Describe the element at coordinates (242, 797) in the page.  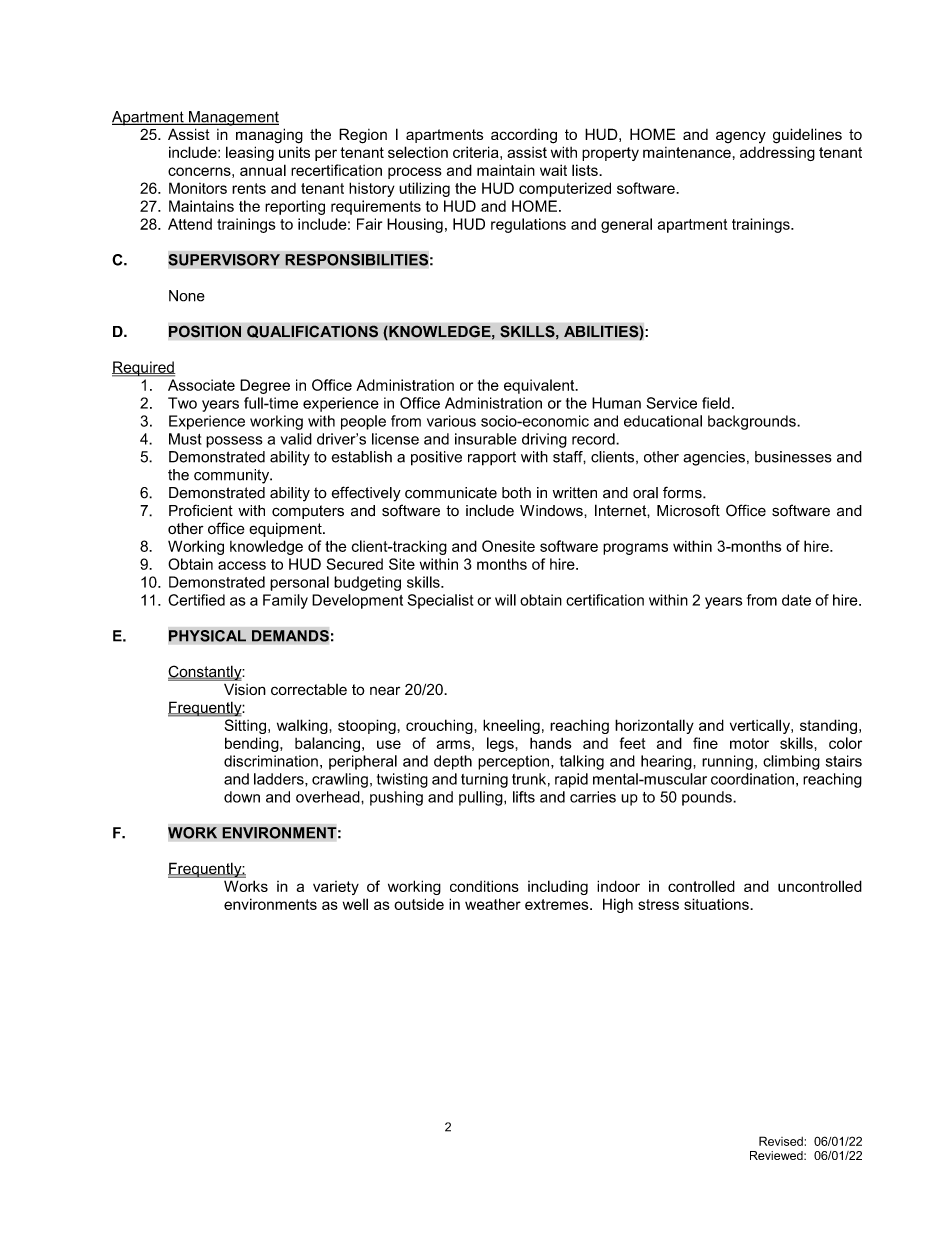
I see `down` at that location.
